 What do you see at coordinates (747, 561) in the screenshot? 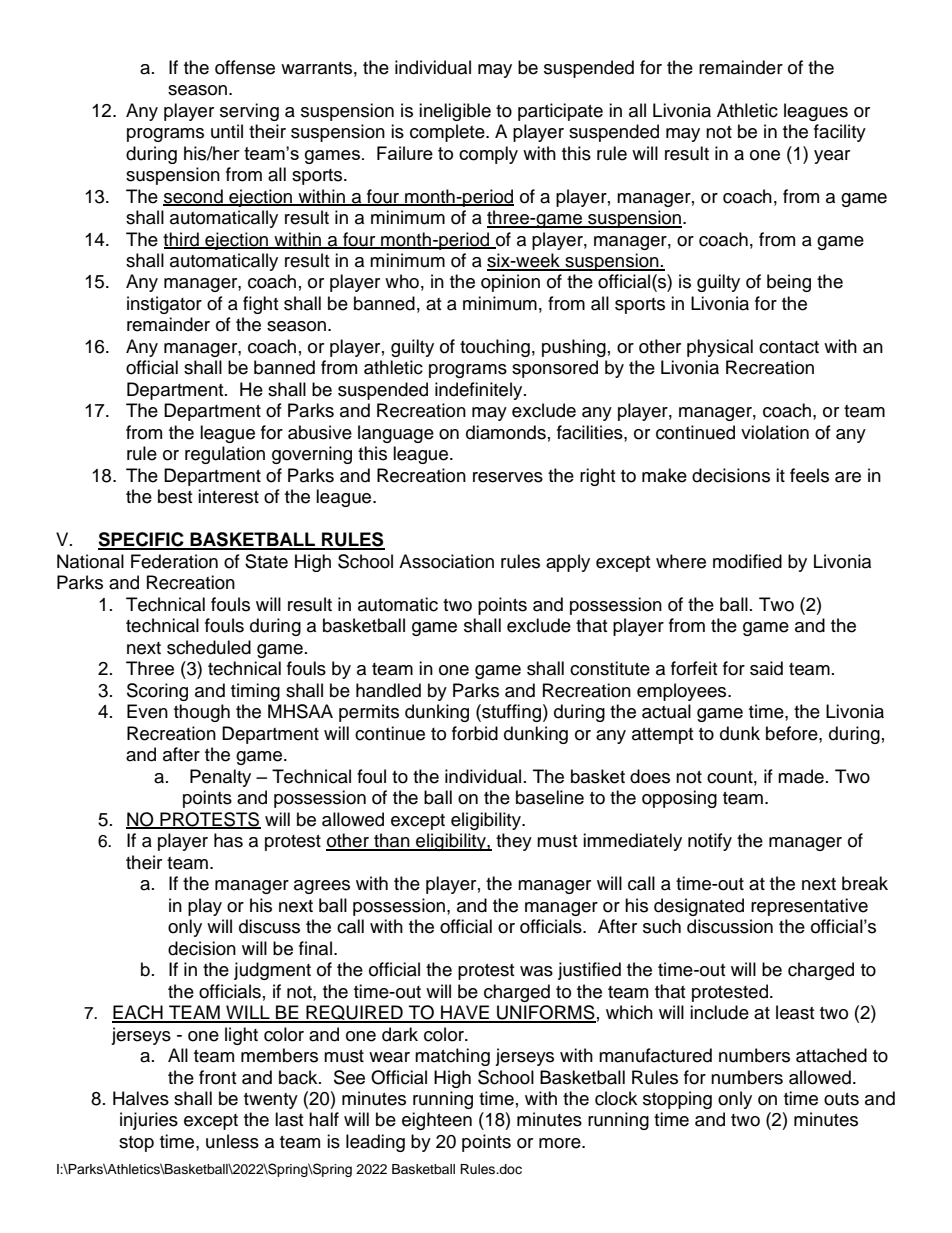
I see `modified` at bounding box center [747, 561].
